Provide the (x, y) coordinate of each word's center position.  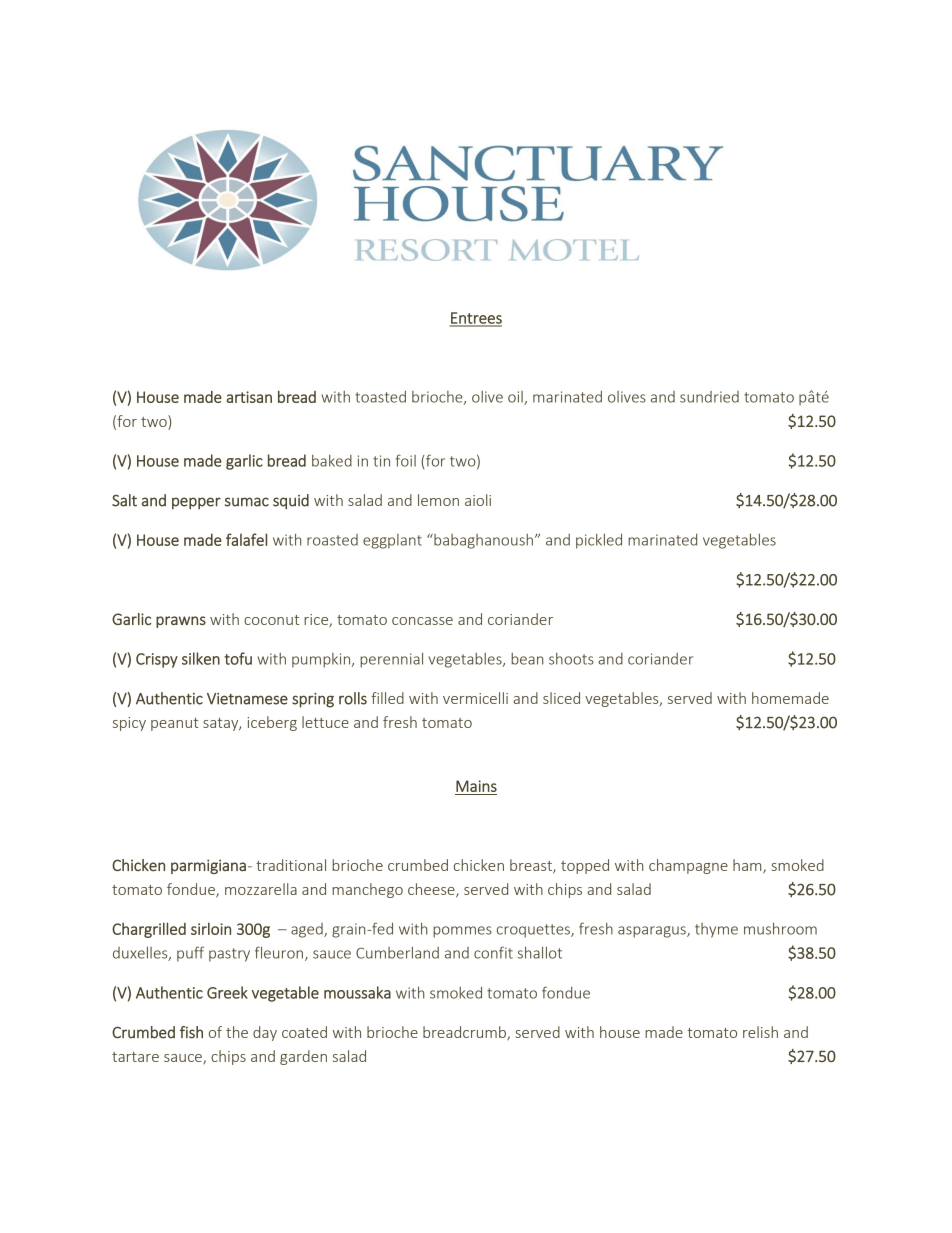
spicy (129, 724)
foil (405, 460)
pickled (599, 541)
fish (191, 1032)
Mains (476, 786)
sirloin (211, 928)
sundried (709, 397)
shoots (571, 659)
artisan (249, 397)
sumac (247, 502)
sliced (561, 698)
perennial (391, 660)
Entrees (475, 319)
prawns (181, 622)
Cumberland (397, 952)
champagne (688, 866)
